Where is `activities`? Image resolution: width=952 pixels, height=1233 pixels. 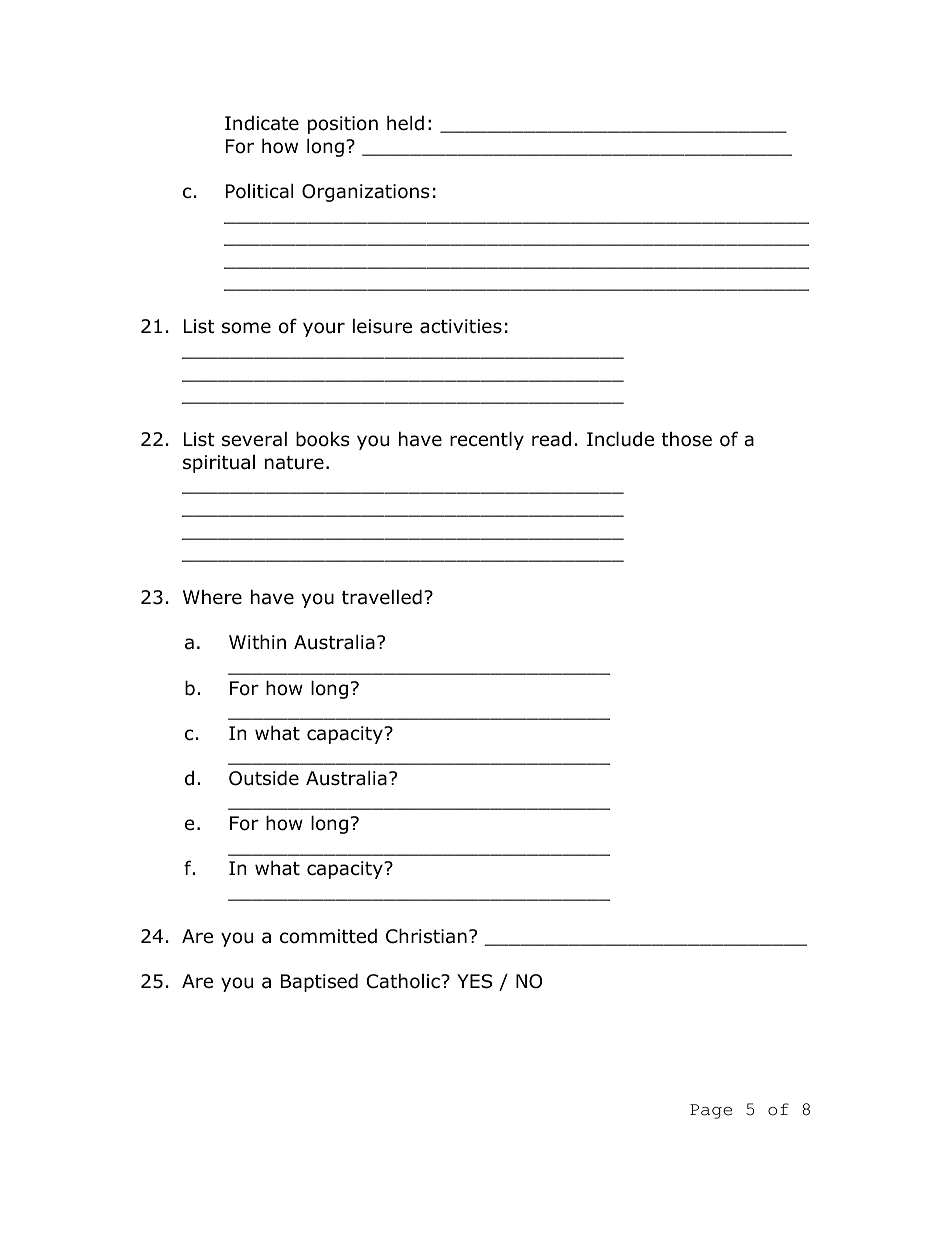 activities is located at coordinates (461, 326).
